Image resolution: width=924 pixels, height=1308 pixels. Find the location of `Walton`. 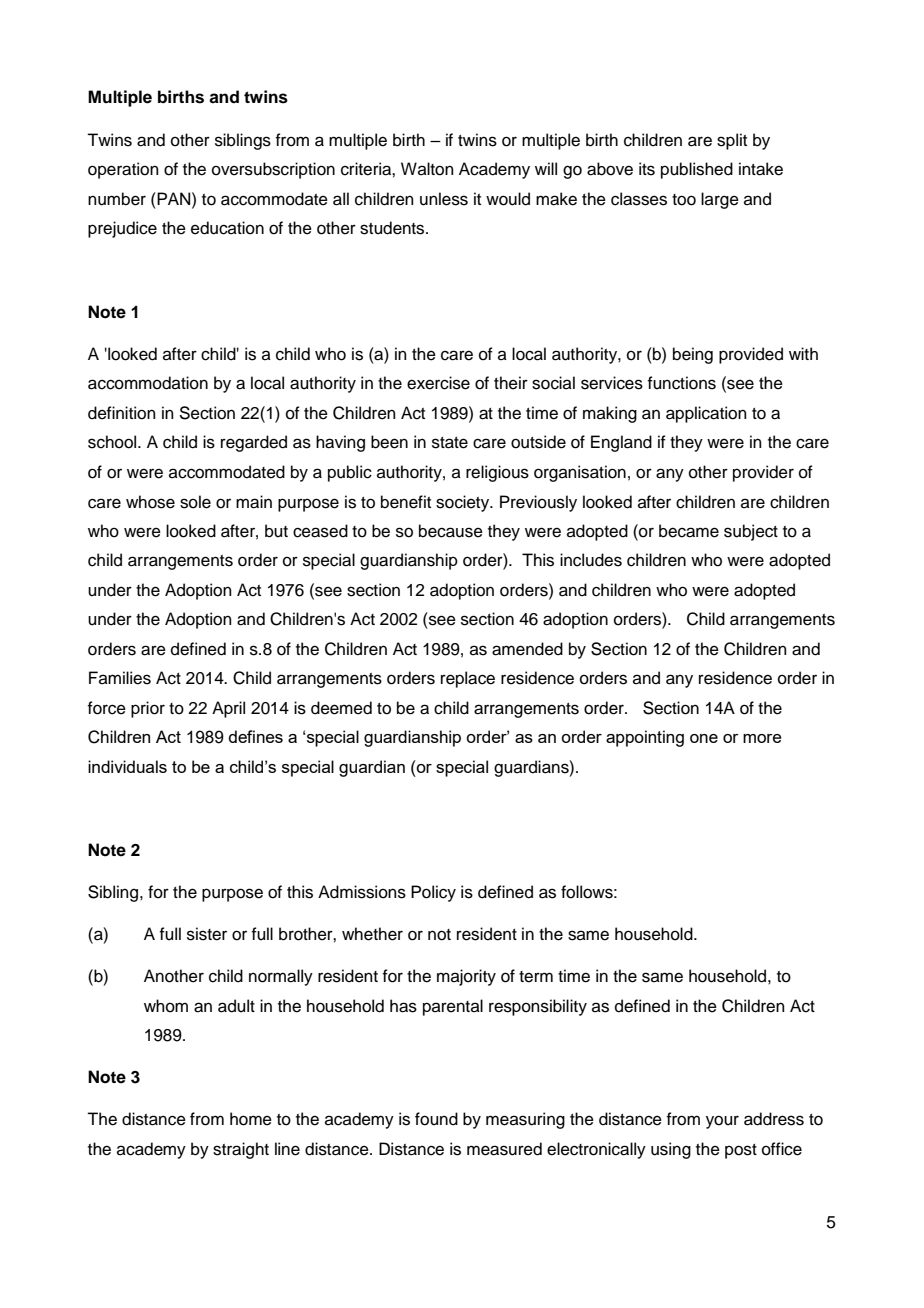

Walton is located at coordinates (427, 169).
